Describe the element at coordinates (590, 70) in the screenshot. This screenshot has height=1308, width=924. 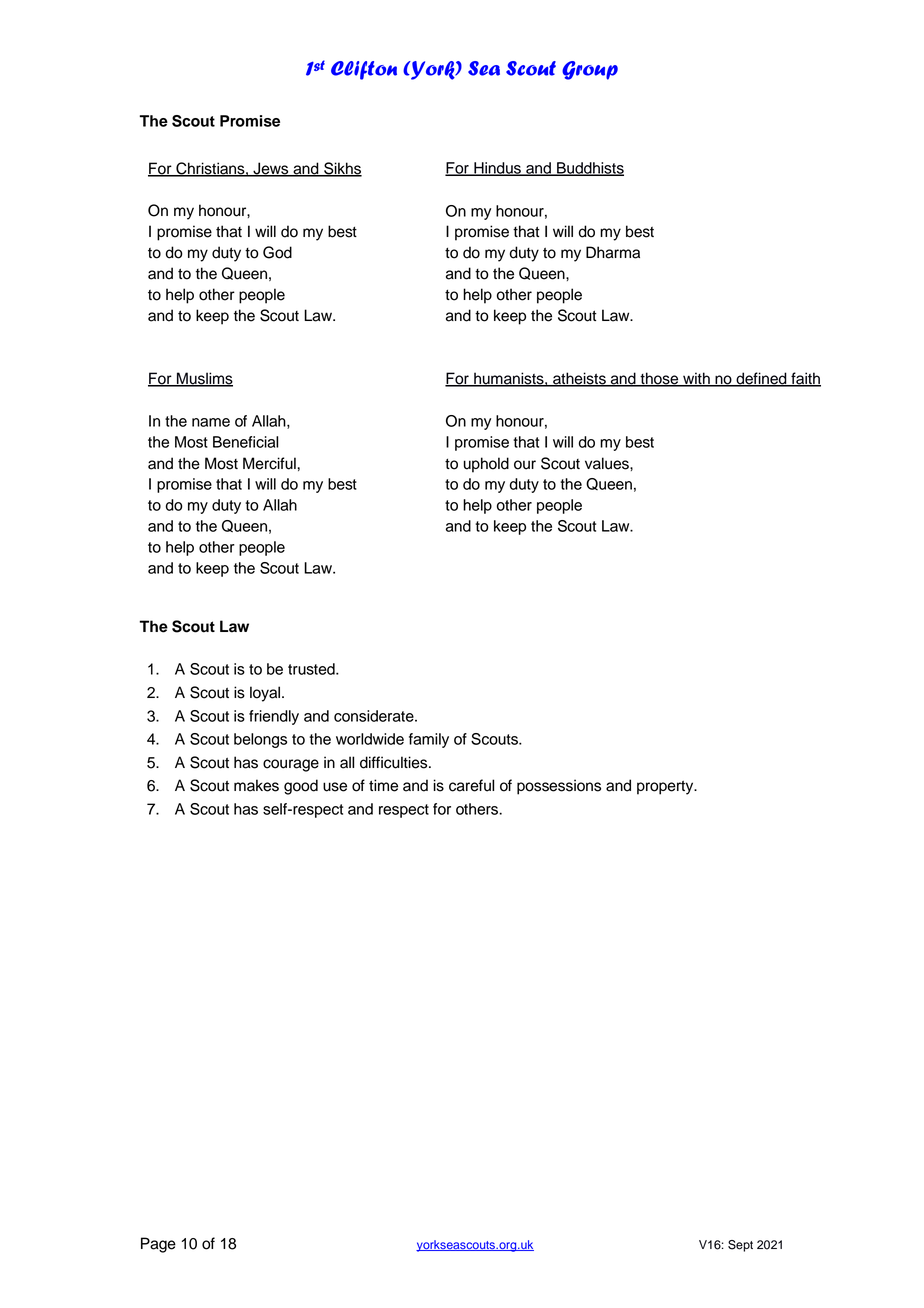
I see `Group` at that location.
